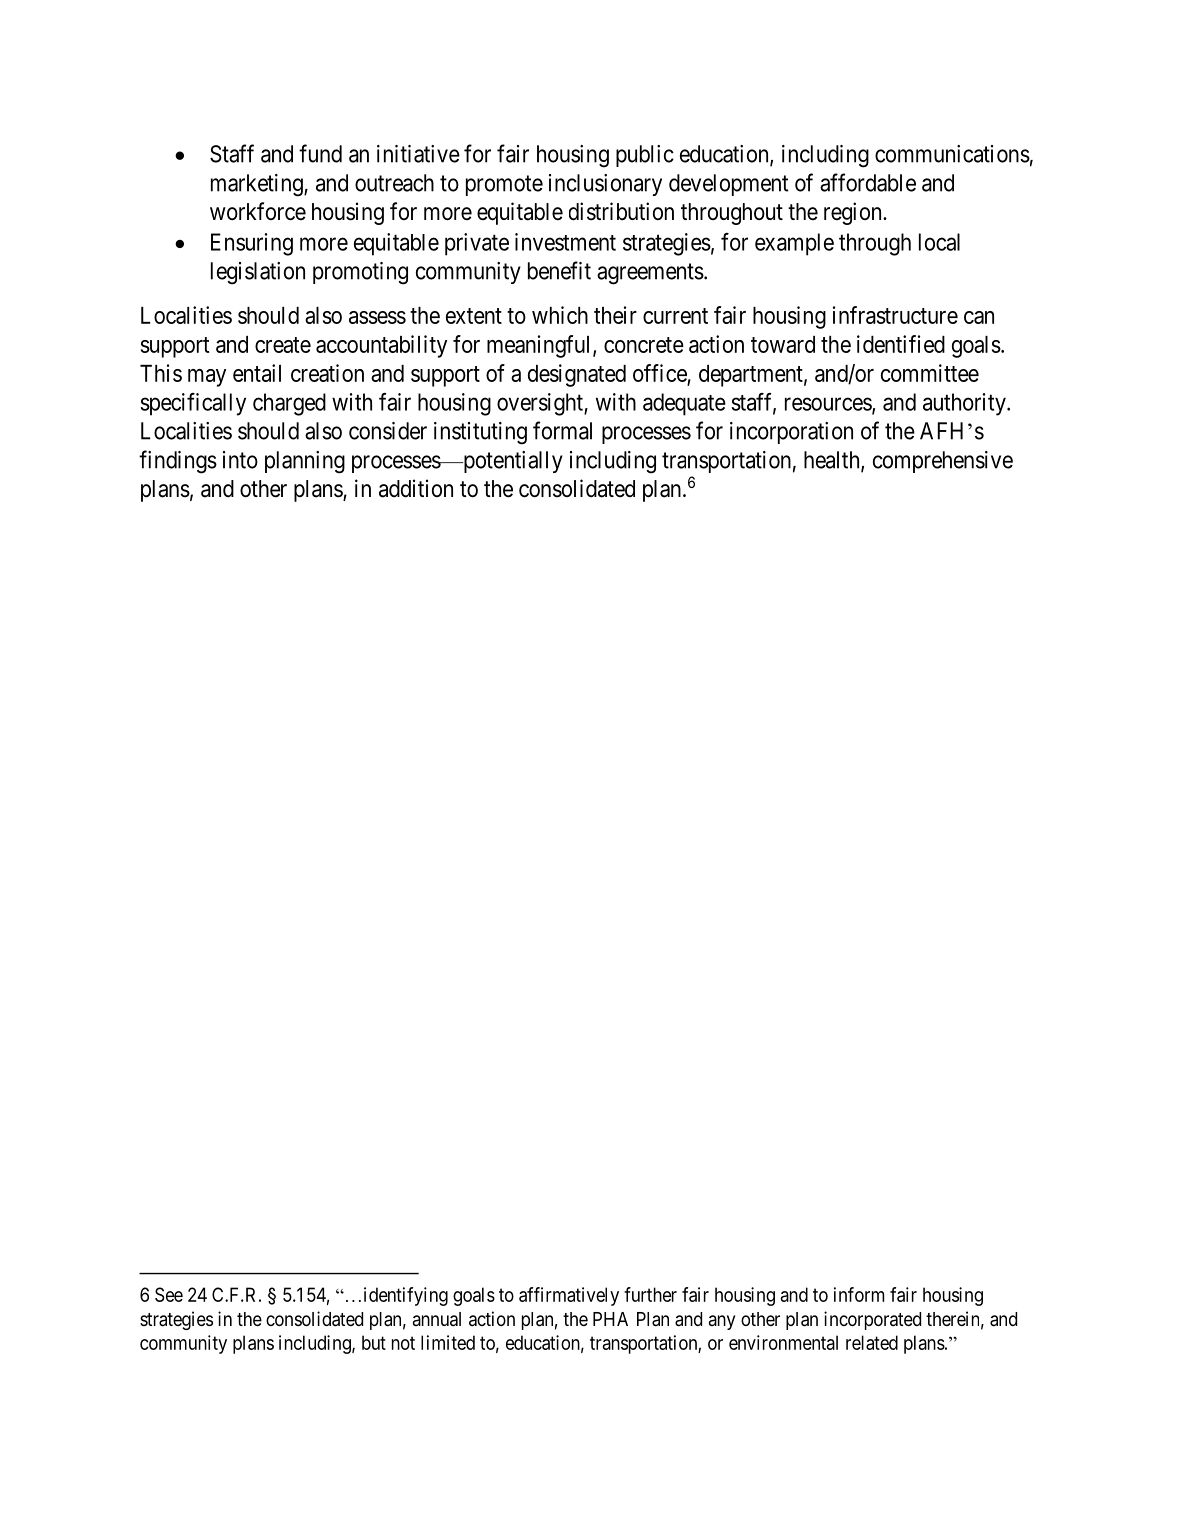 This page has width=1186, height=1535. What do you see at coordinates (169, 1294) in the page?
I see `See` at bounding box center [169, 1294].
